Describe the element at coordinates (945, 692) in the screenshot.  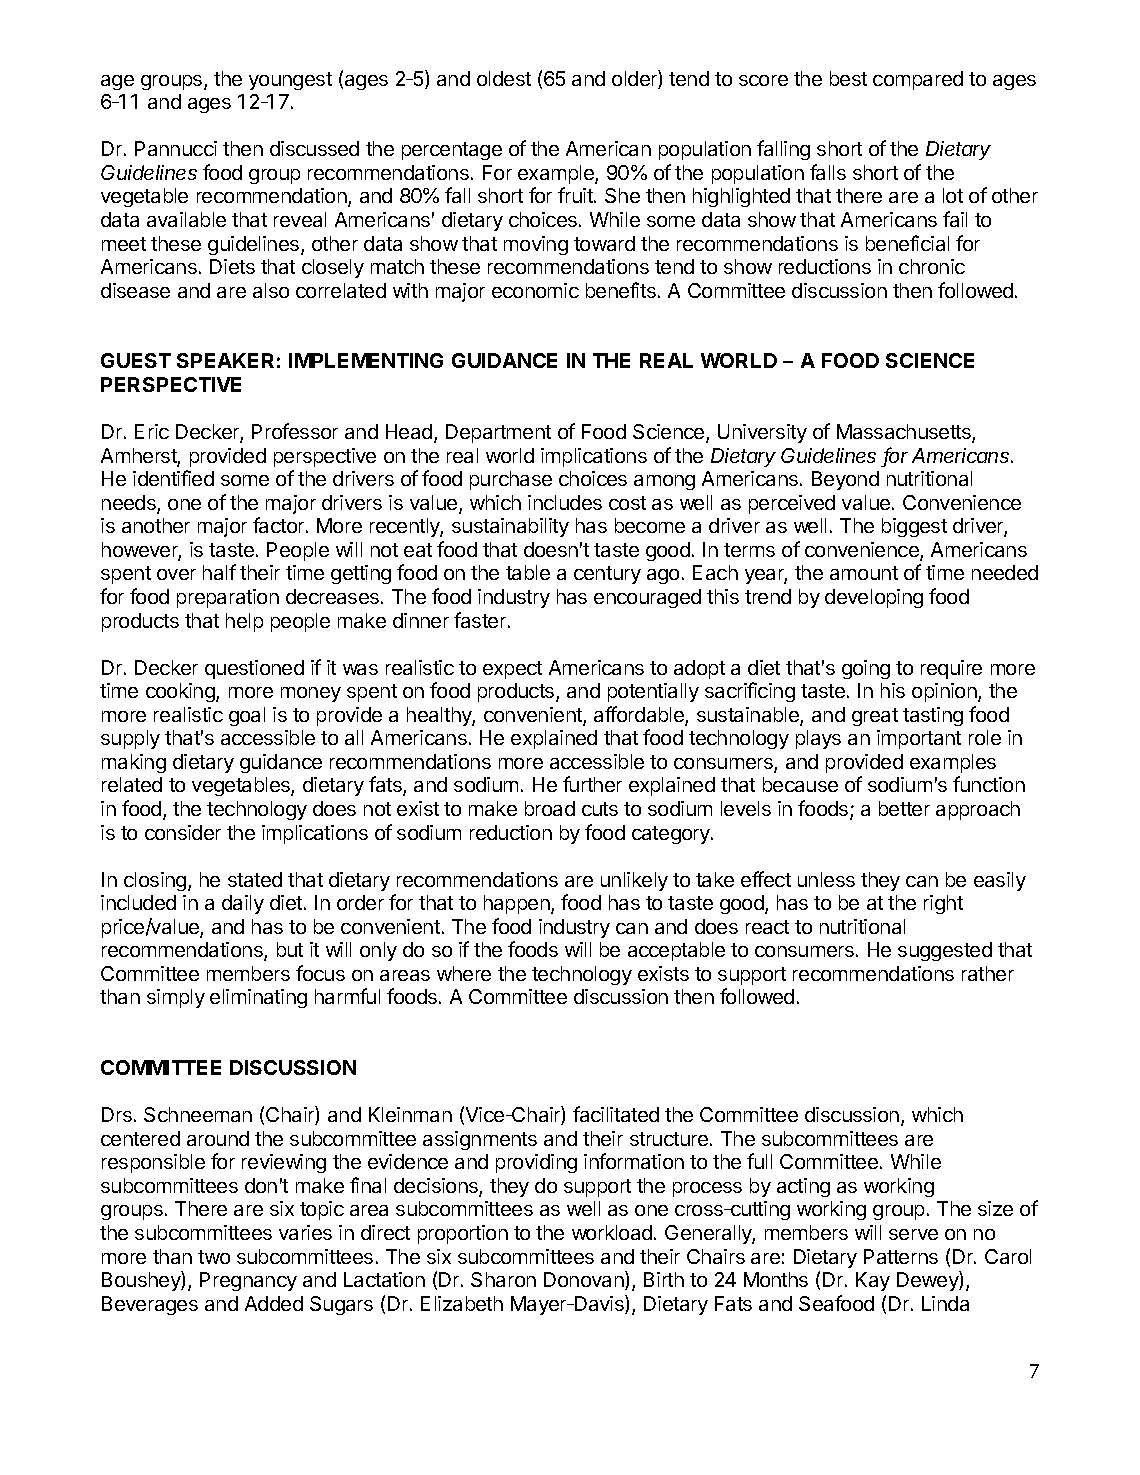
I see `opinion` at that location.
